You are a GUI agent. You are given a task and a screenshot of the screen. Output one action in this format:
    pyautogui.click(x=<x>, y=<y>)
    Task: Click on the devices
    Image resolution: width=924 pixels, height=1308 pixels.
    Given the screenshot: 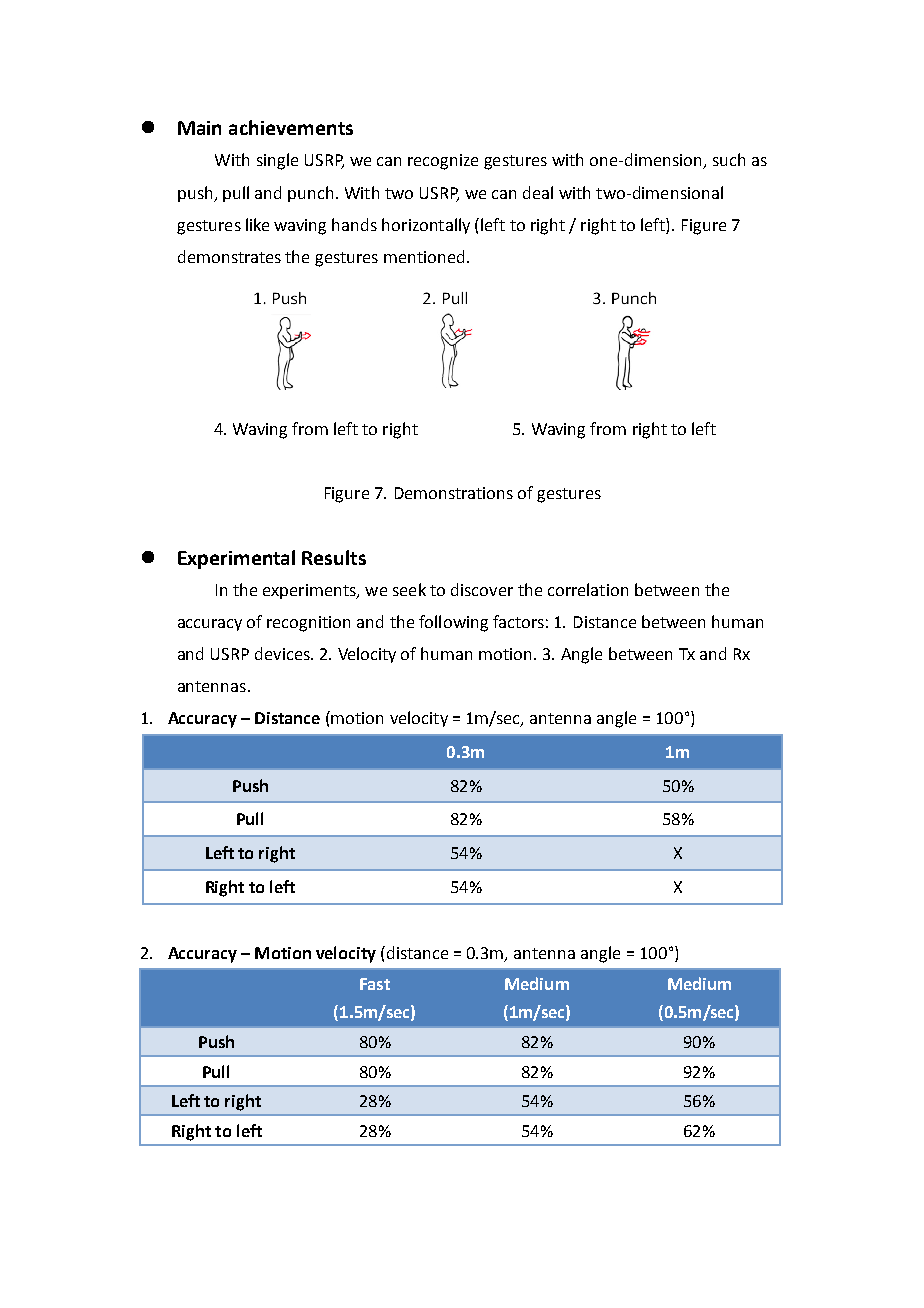 What is the action you would take?
    pyautogui.click(x=283, y=653)
